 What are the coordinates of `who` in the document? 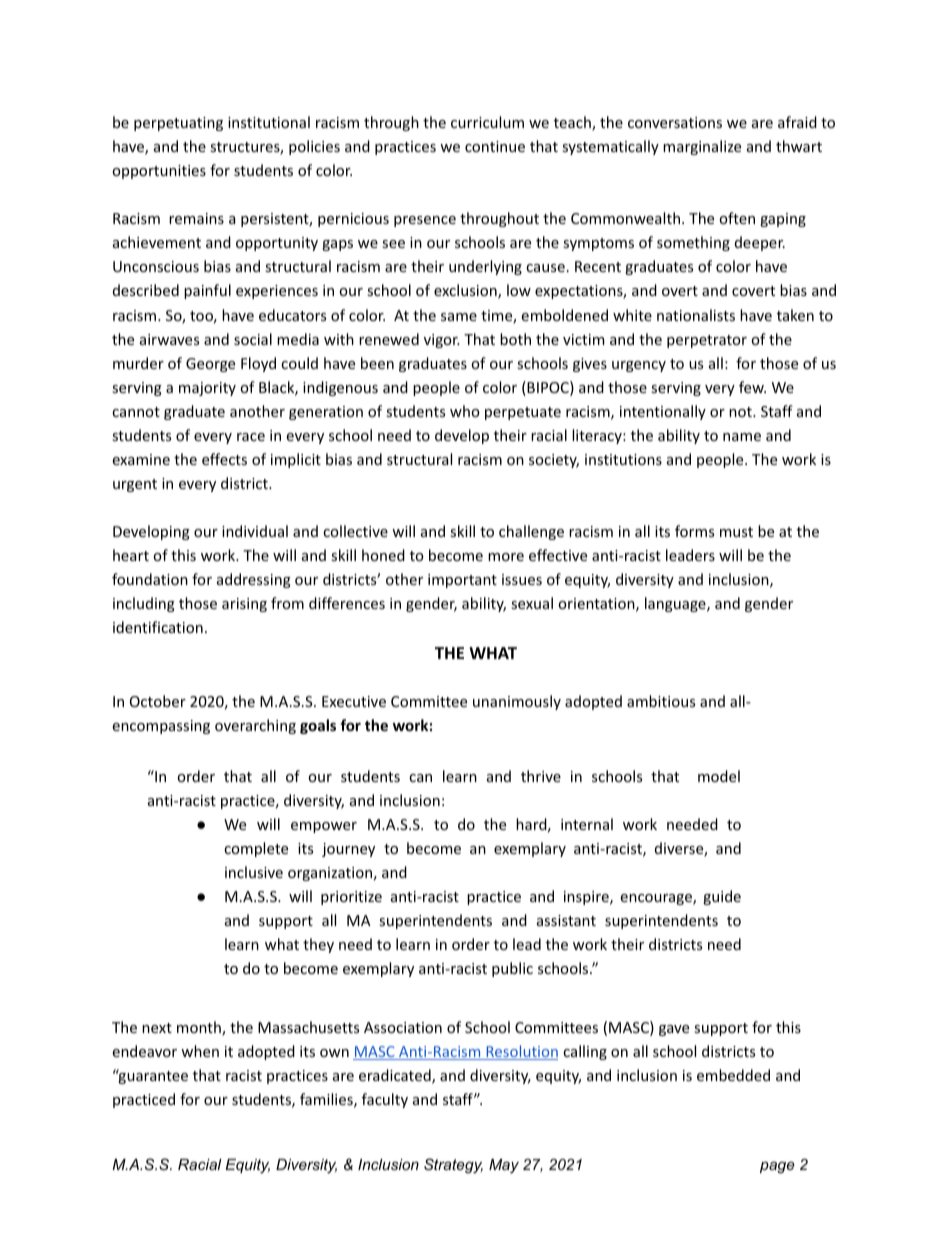 It's located at (465, 411).
